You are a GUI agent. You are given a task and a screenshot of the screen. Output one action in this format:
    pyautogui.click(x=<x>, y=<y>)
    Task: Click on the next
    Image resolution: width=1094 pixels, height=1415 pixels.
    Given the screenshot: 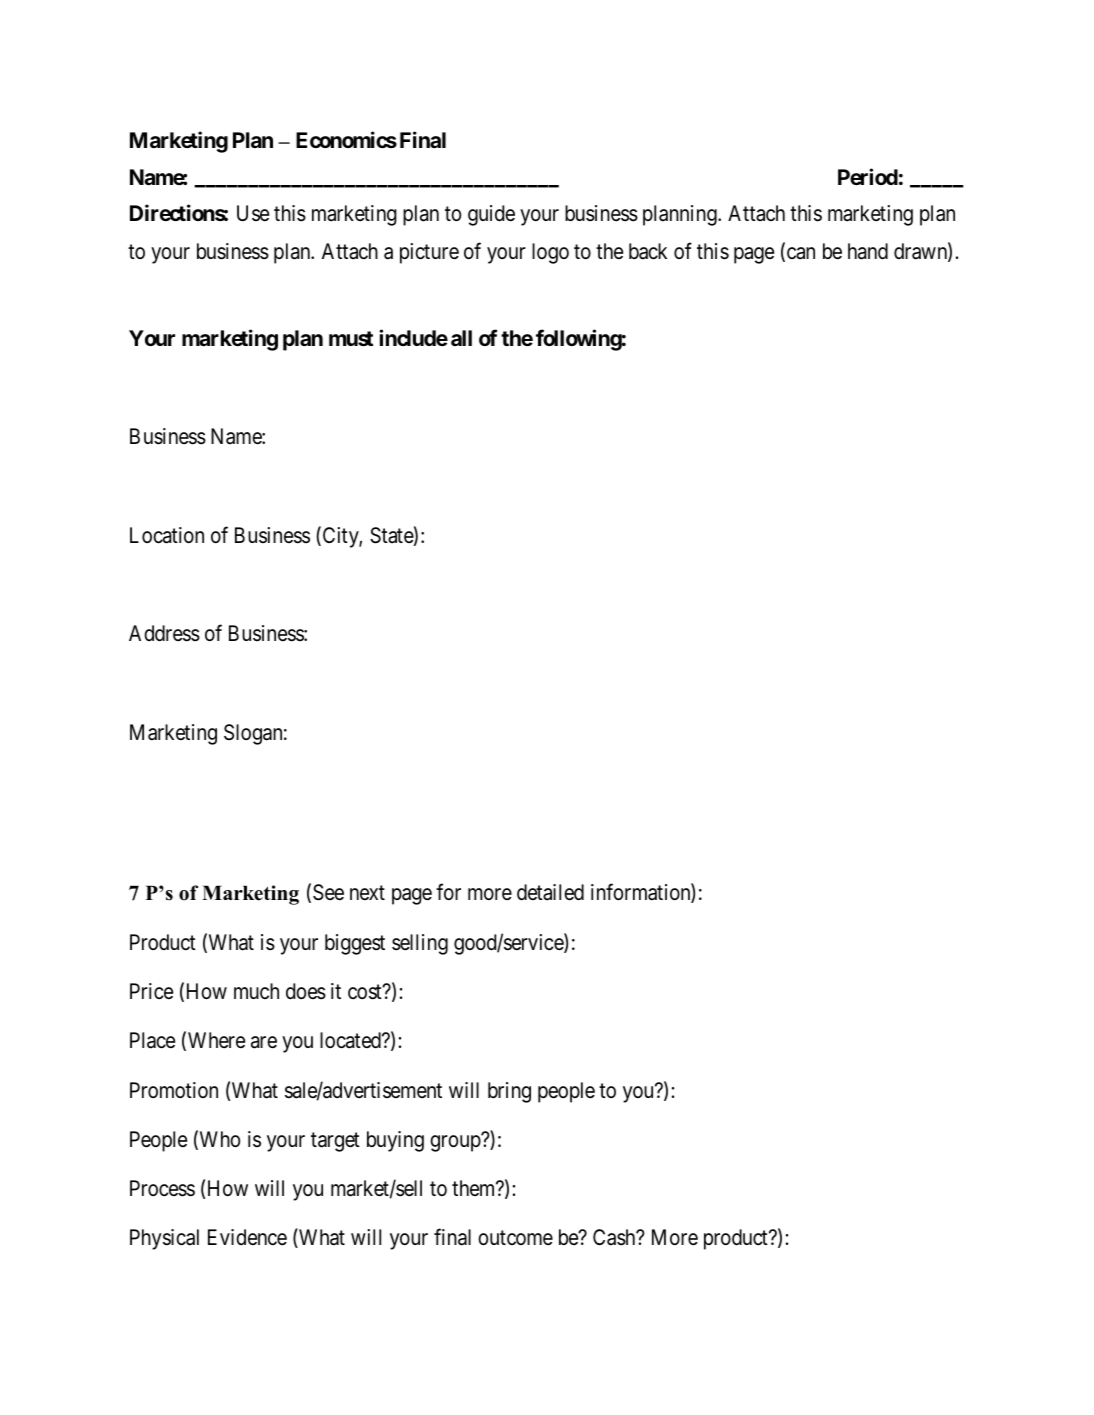 What is the action you would take?
    pyautogui.click(x=367, y=893)
